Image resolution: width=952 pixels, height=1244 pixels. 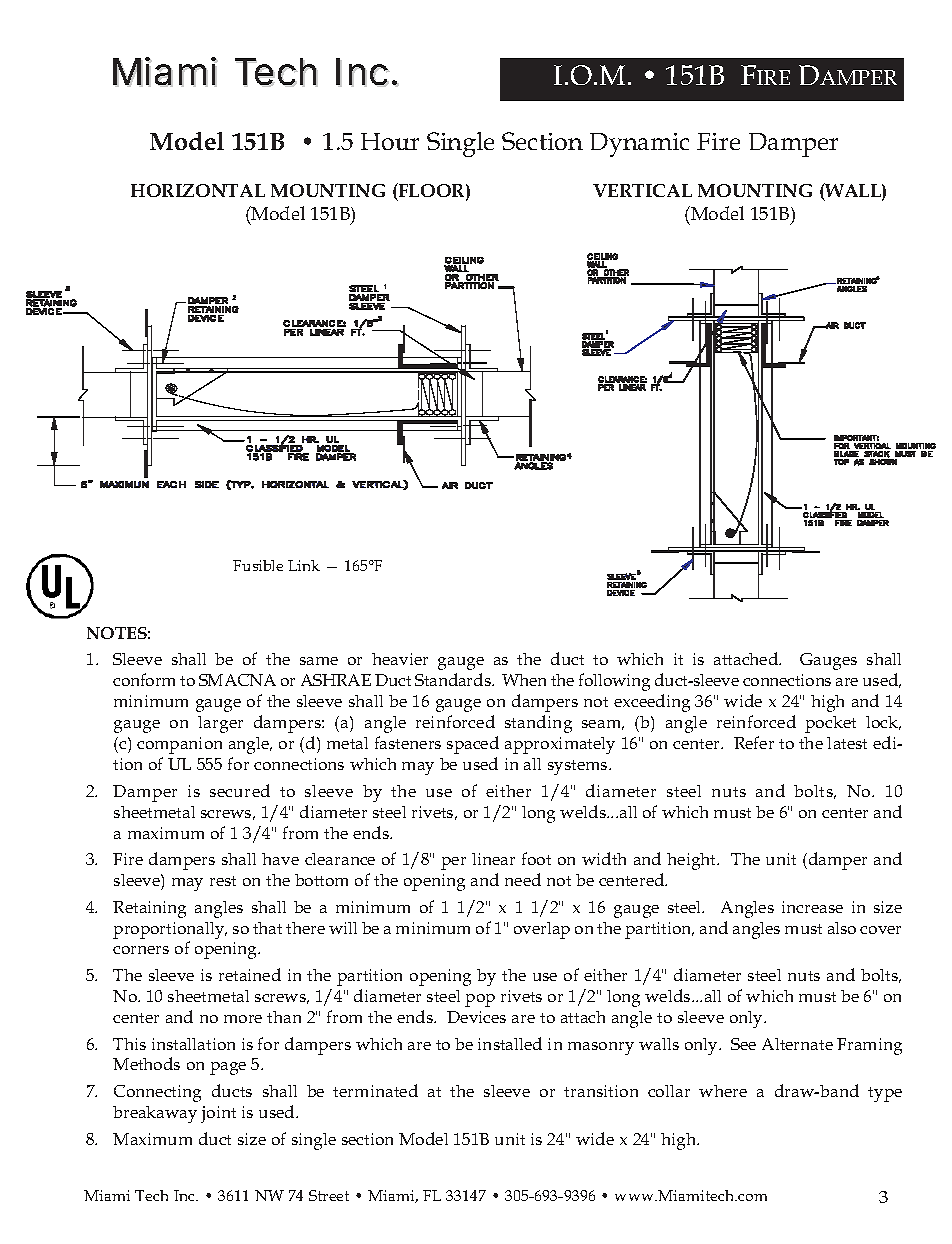 I want to click on SIDE, so click(x=207, y=484).
